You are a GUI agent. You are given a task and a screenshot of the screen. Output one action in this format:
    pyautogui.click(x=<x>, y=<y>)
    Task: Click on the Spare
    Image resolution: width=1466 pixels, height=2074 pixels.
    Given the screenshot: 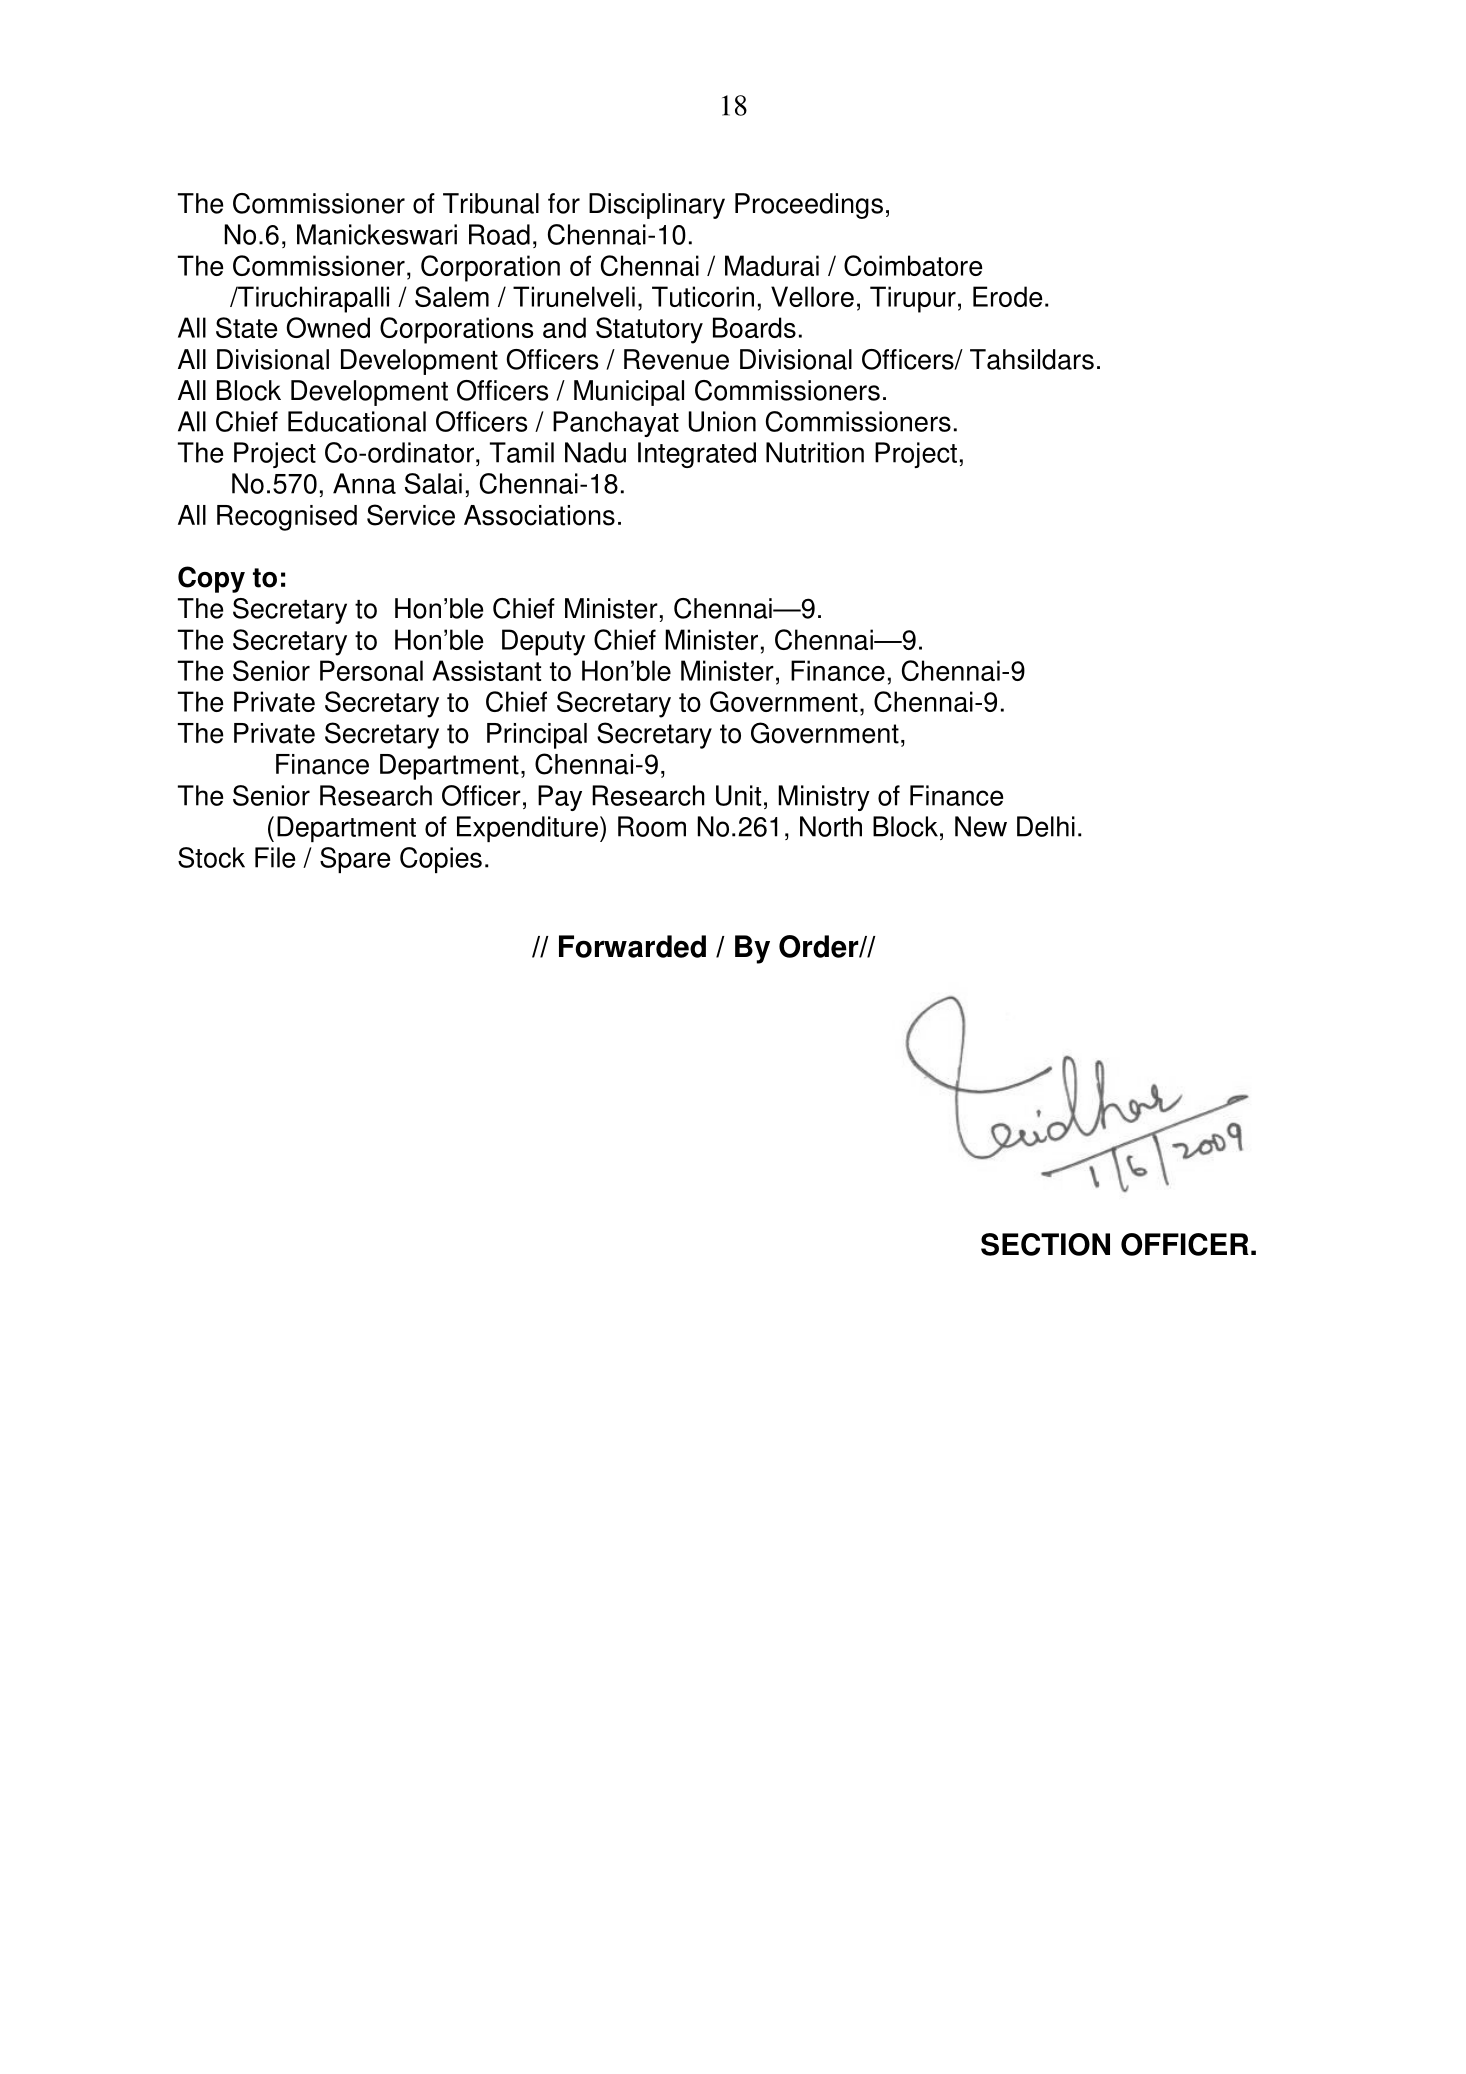 What is the action you would take?
    pyautogui.click(x=355, y=860)
